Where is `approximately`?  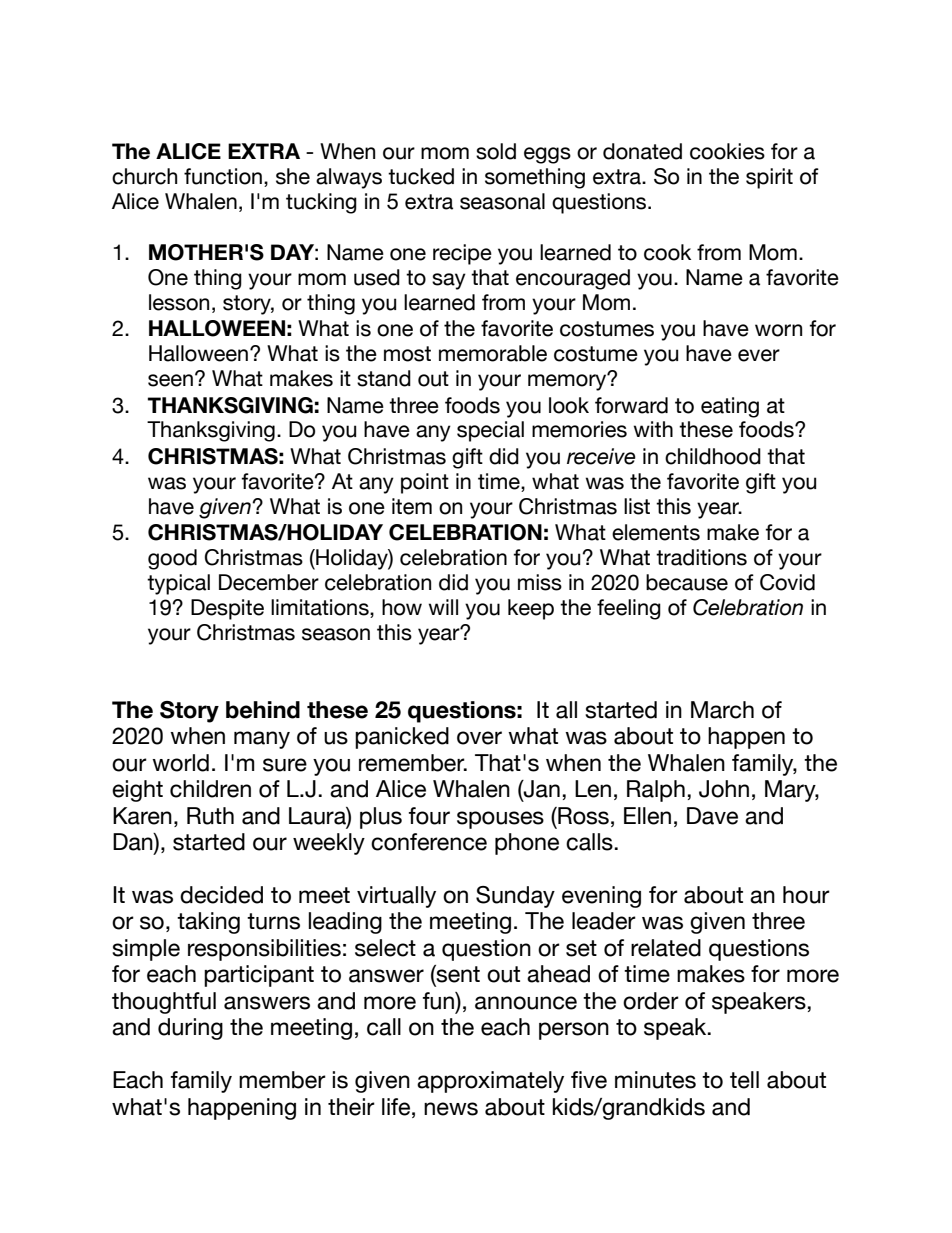 approximately is located at coordinates (490, 1082).
